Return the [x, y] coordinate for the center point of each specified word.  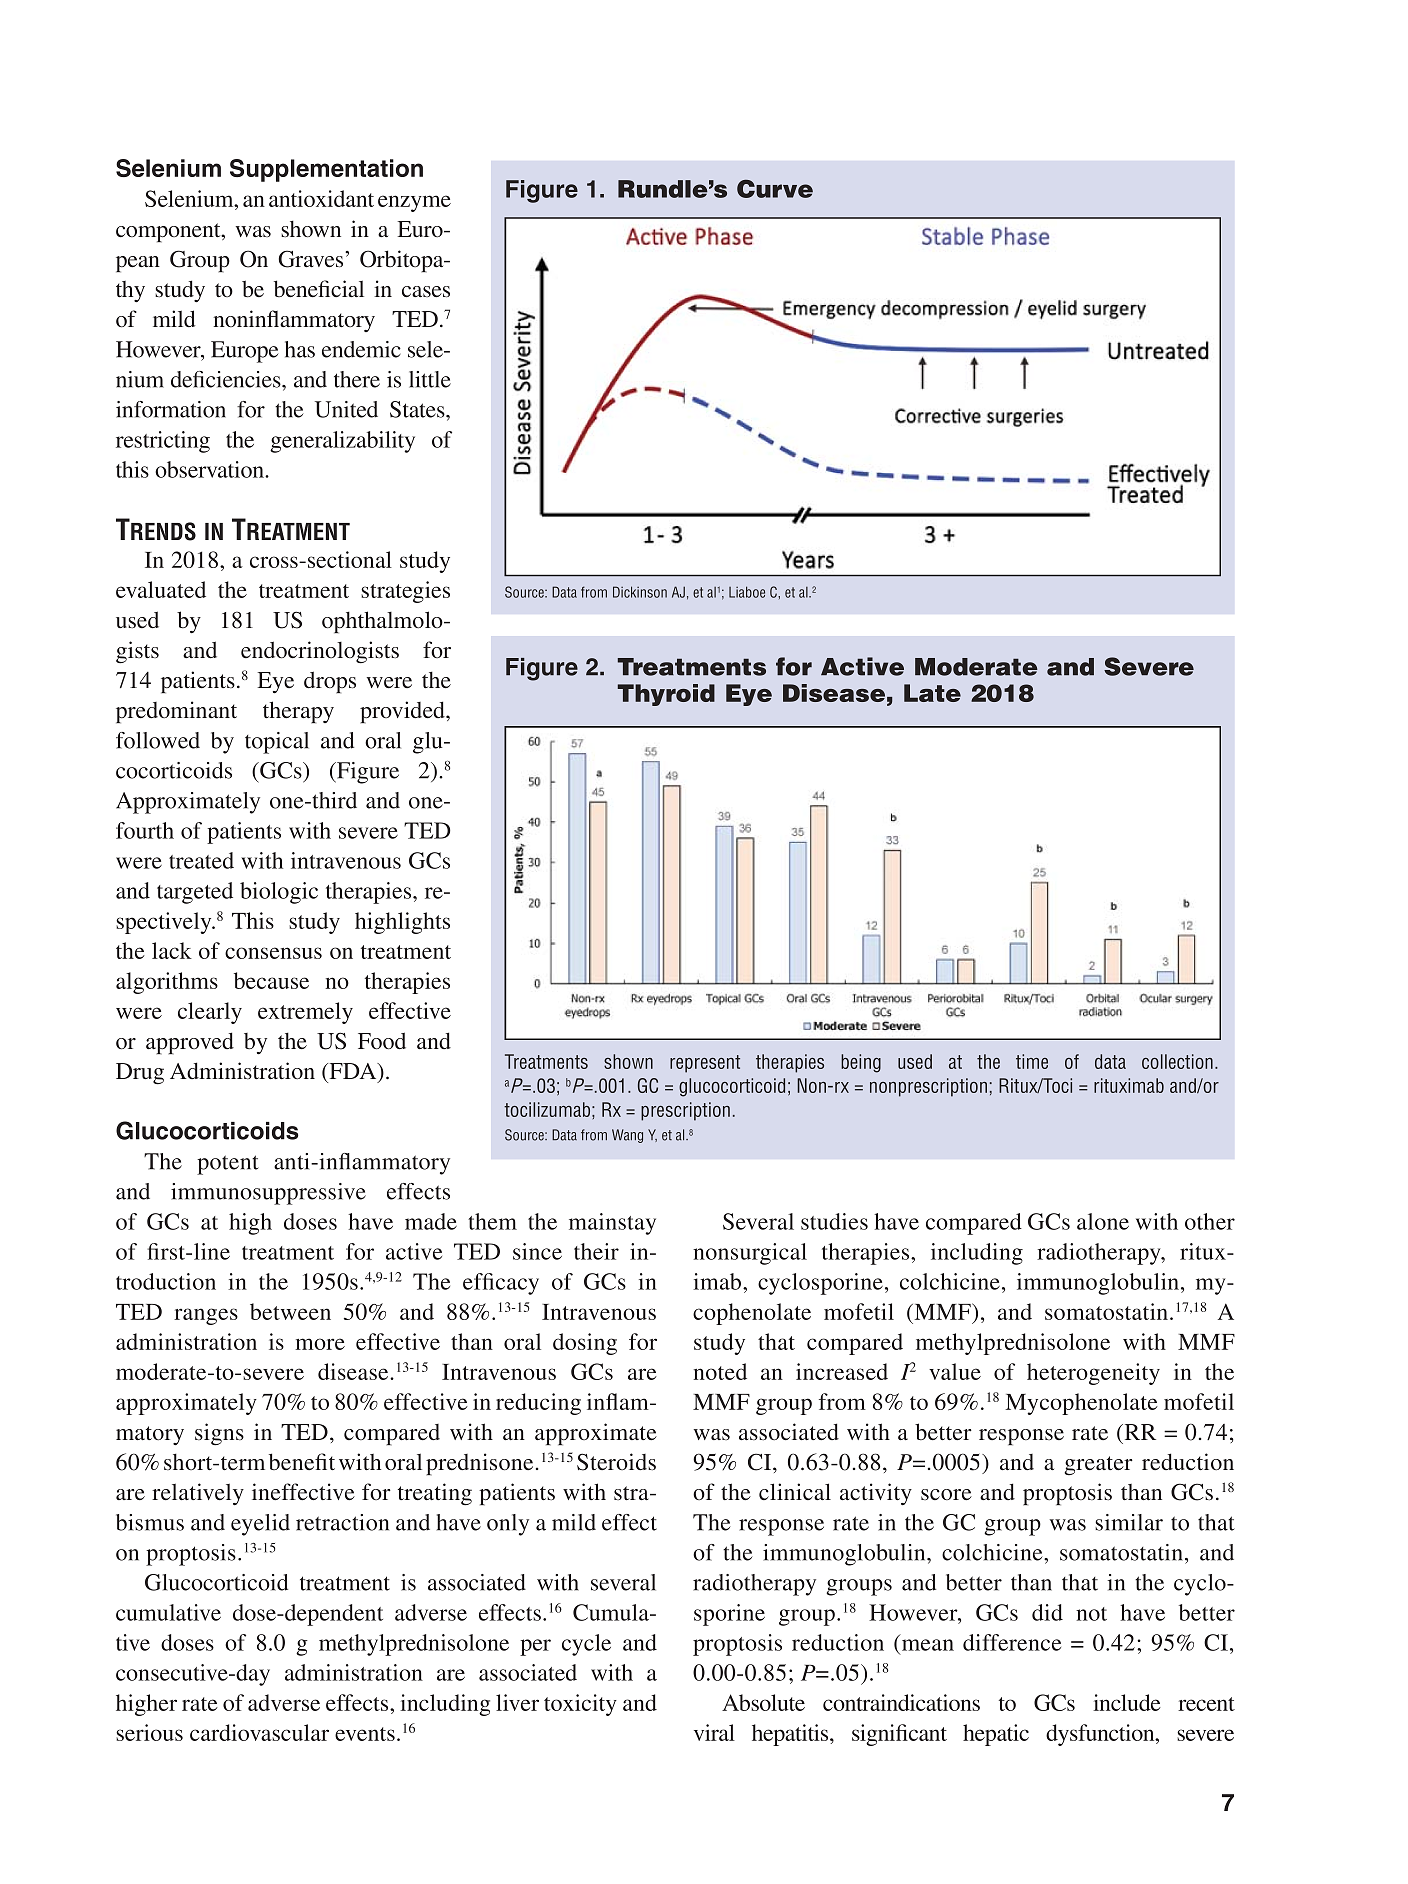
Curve [775, 188]
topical [277, 743]
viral [714, 1732]
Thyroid [666, 695]
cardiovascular [259, 1732]
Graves [312, 259]
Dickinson [640, 592]
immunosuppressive [268, 1194]
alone [1103, 1221]
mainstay [612, 1224]
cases [426, 292]
